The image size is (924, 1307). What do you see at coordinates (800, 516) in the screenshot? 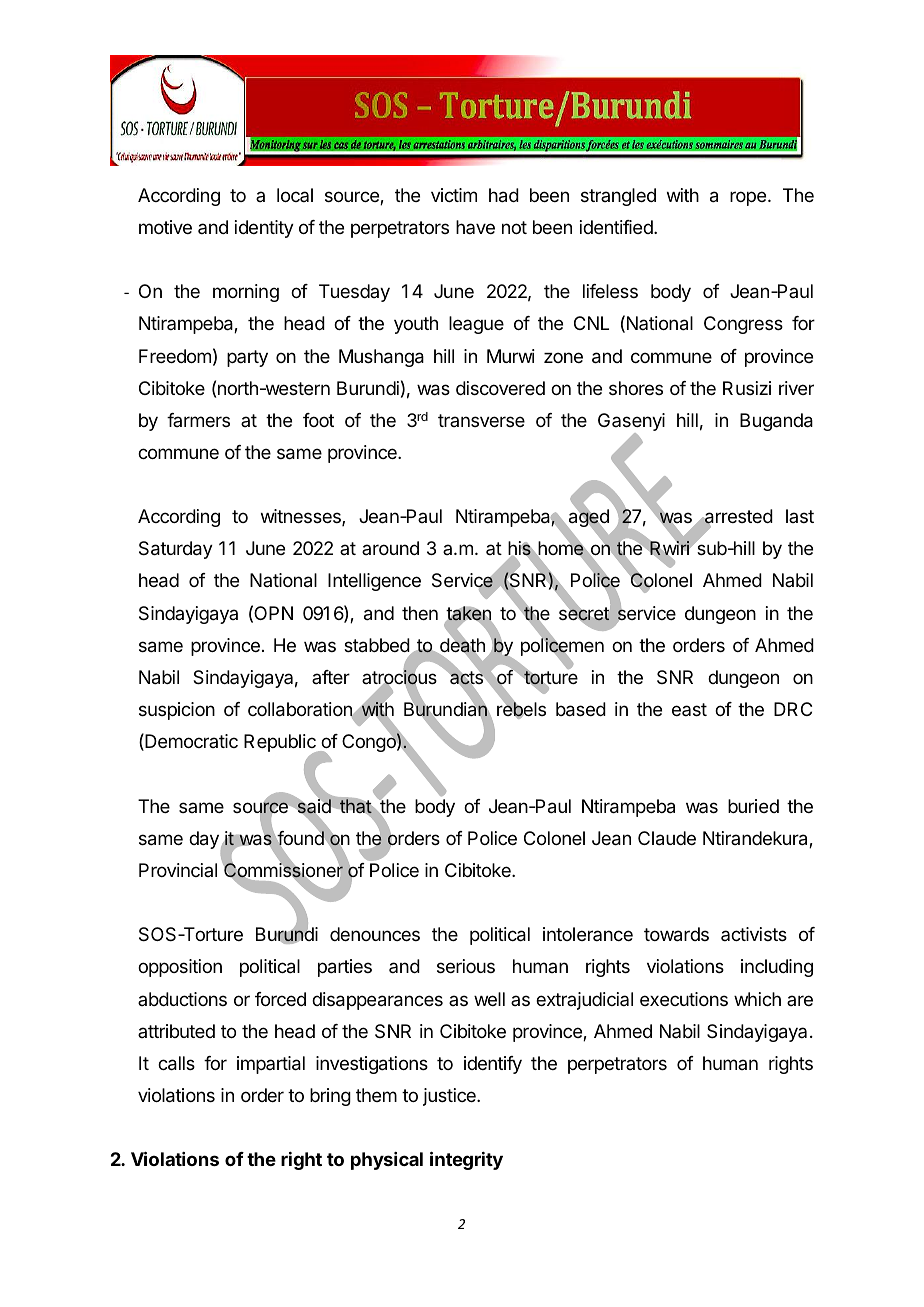
I see `last` at bounding box center [800, 516].
